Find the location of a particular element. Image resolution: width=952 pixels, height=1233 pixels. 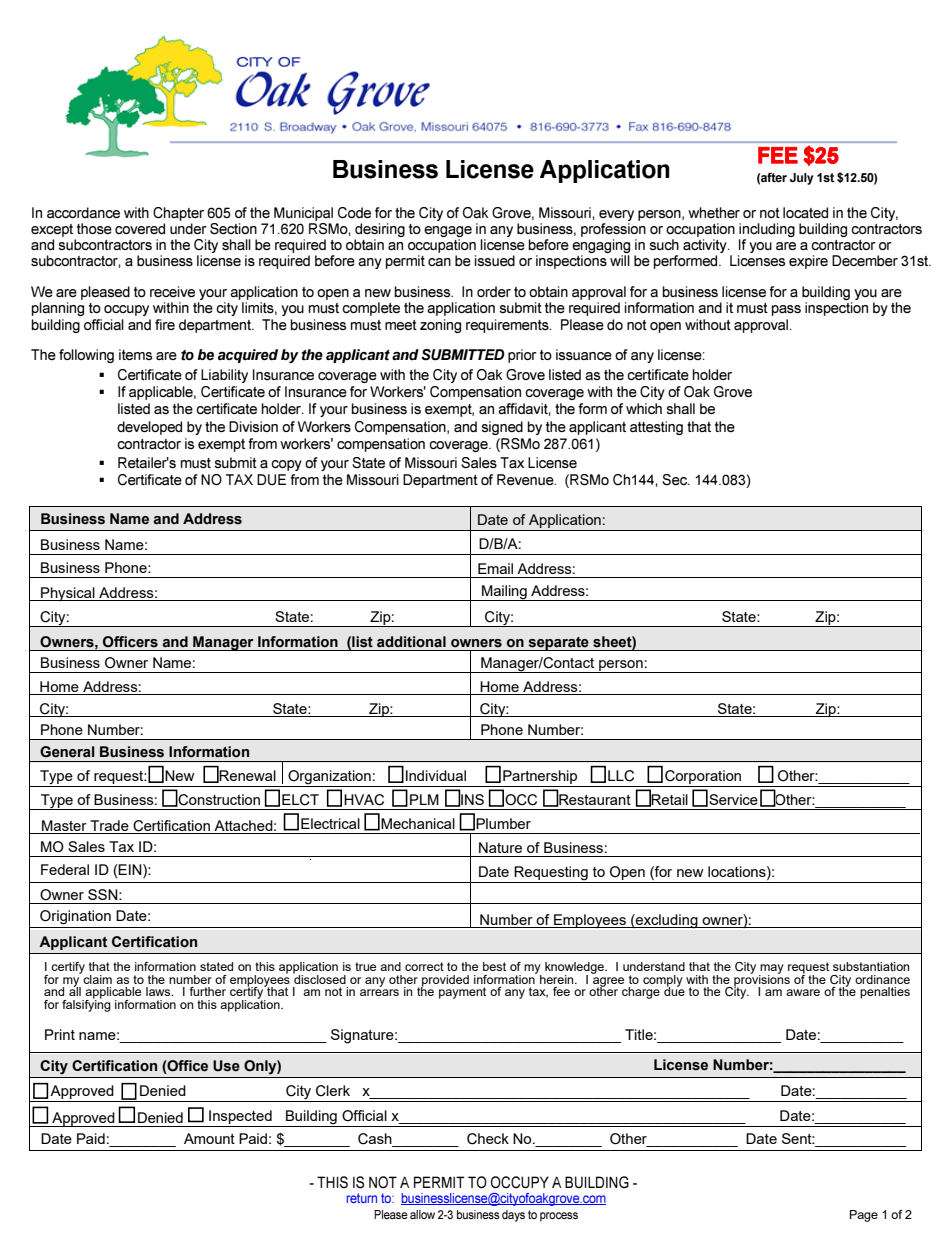

Amount is located at coordinates (209, 1138).
